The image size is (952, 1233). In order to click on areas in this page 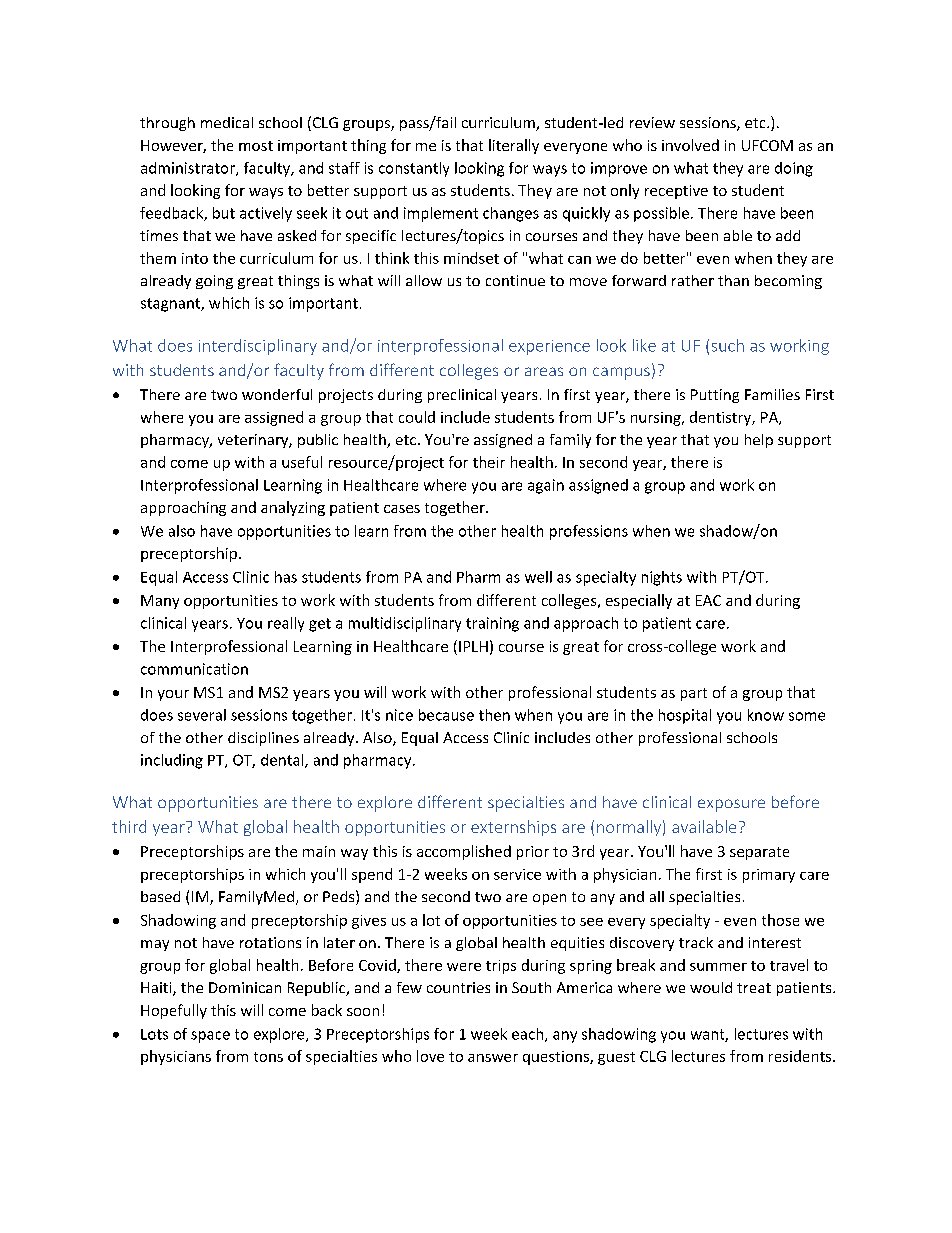, I will do `click(544, 371)`.
